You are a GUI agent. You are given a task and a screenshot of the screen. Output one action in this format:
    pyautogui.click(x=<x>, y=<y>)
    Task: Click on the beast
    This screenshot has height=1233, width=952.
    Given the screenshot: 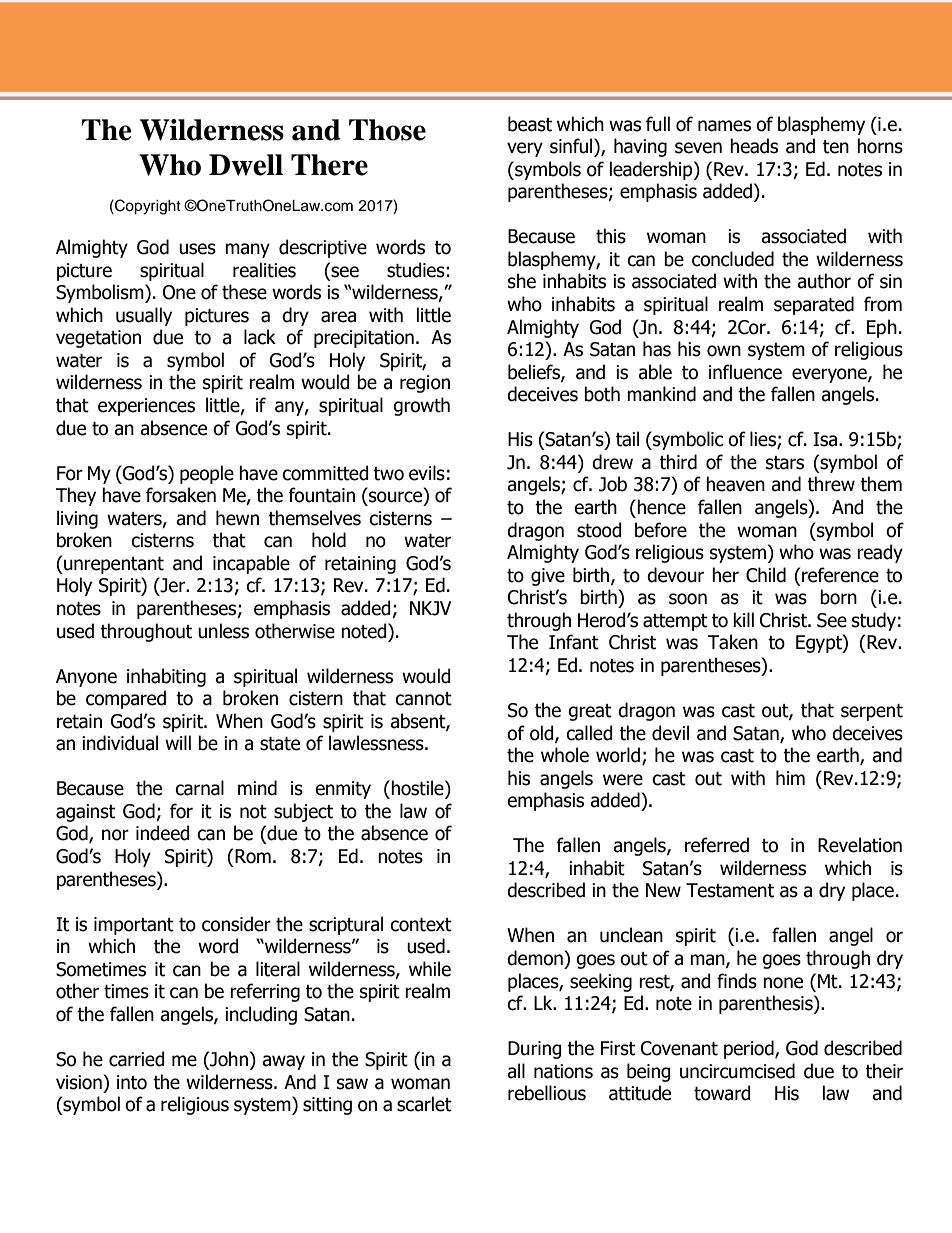 What is the action you would take?
    pyautogui.click(x=530, y=124)
